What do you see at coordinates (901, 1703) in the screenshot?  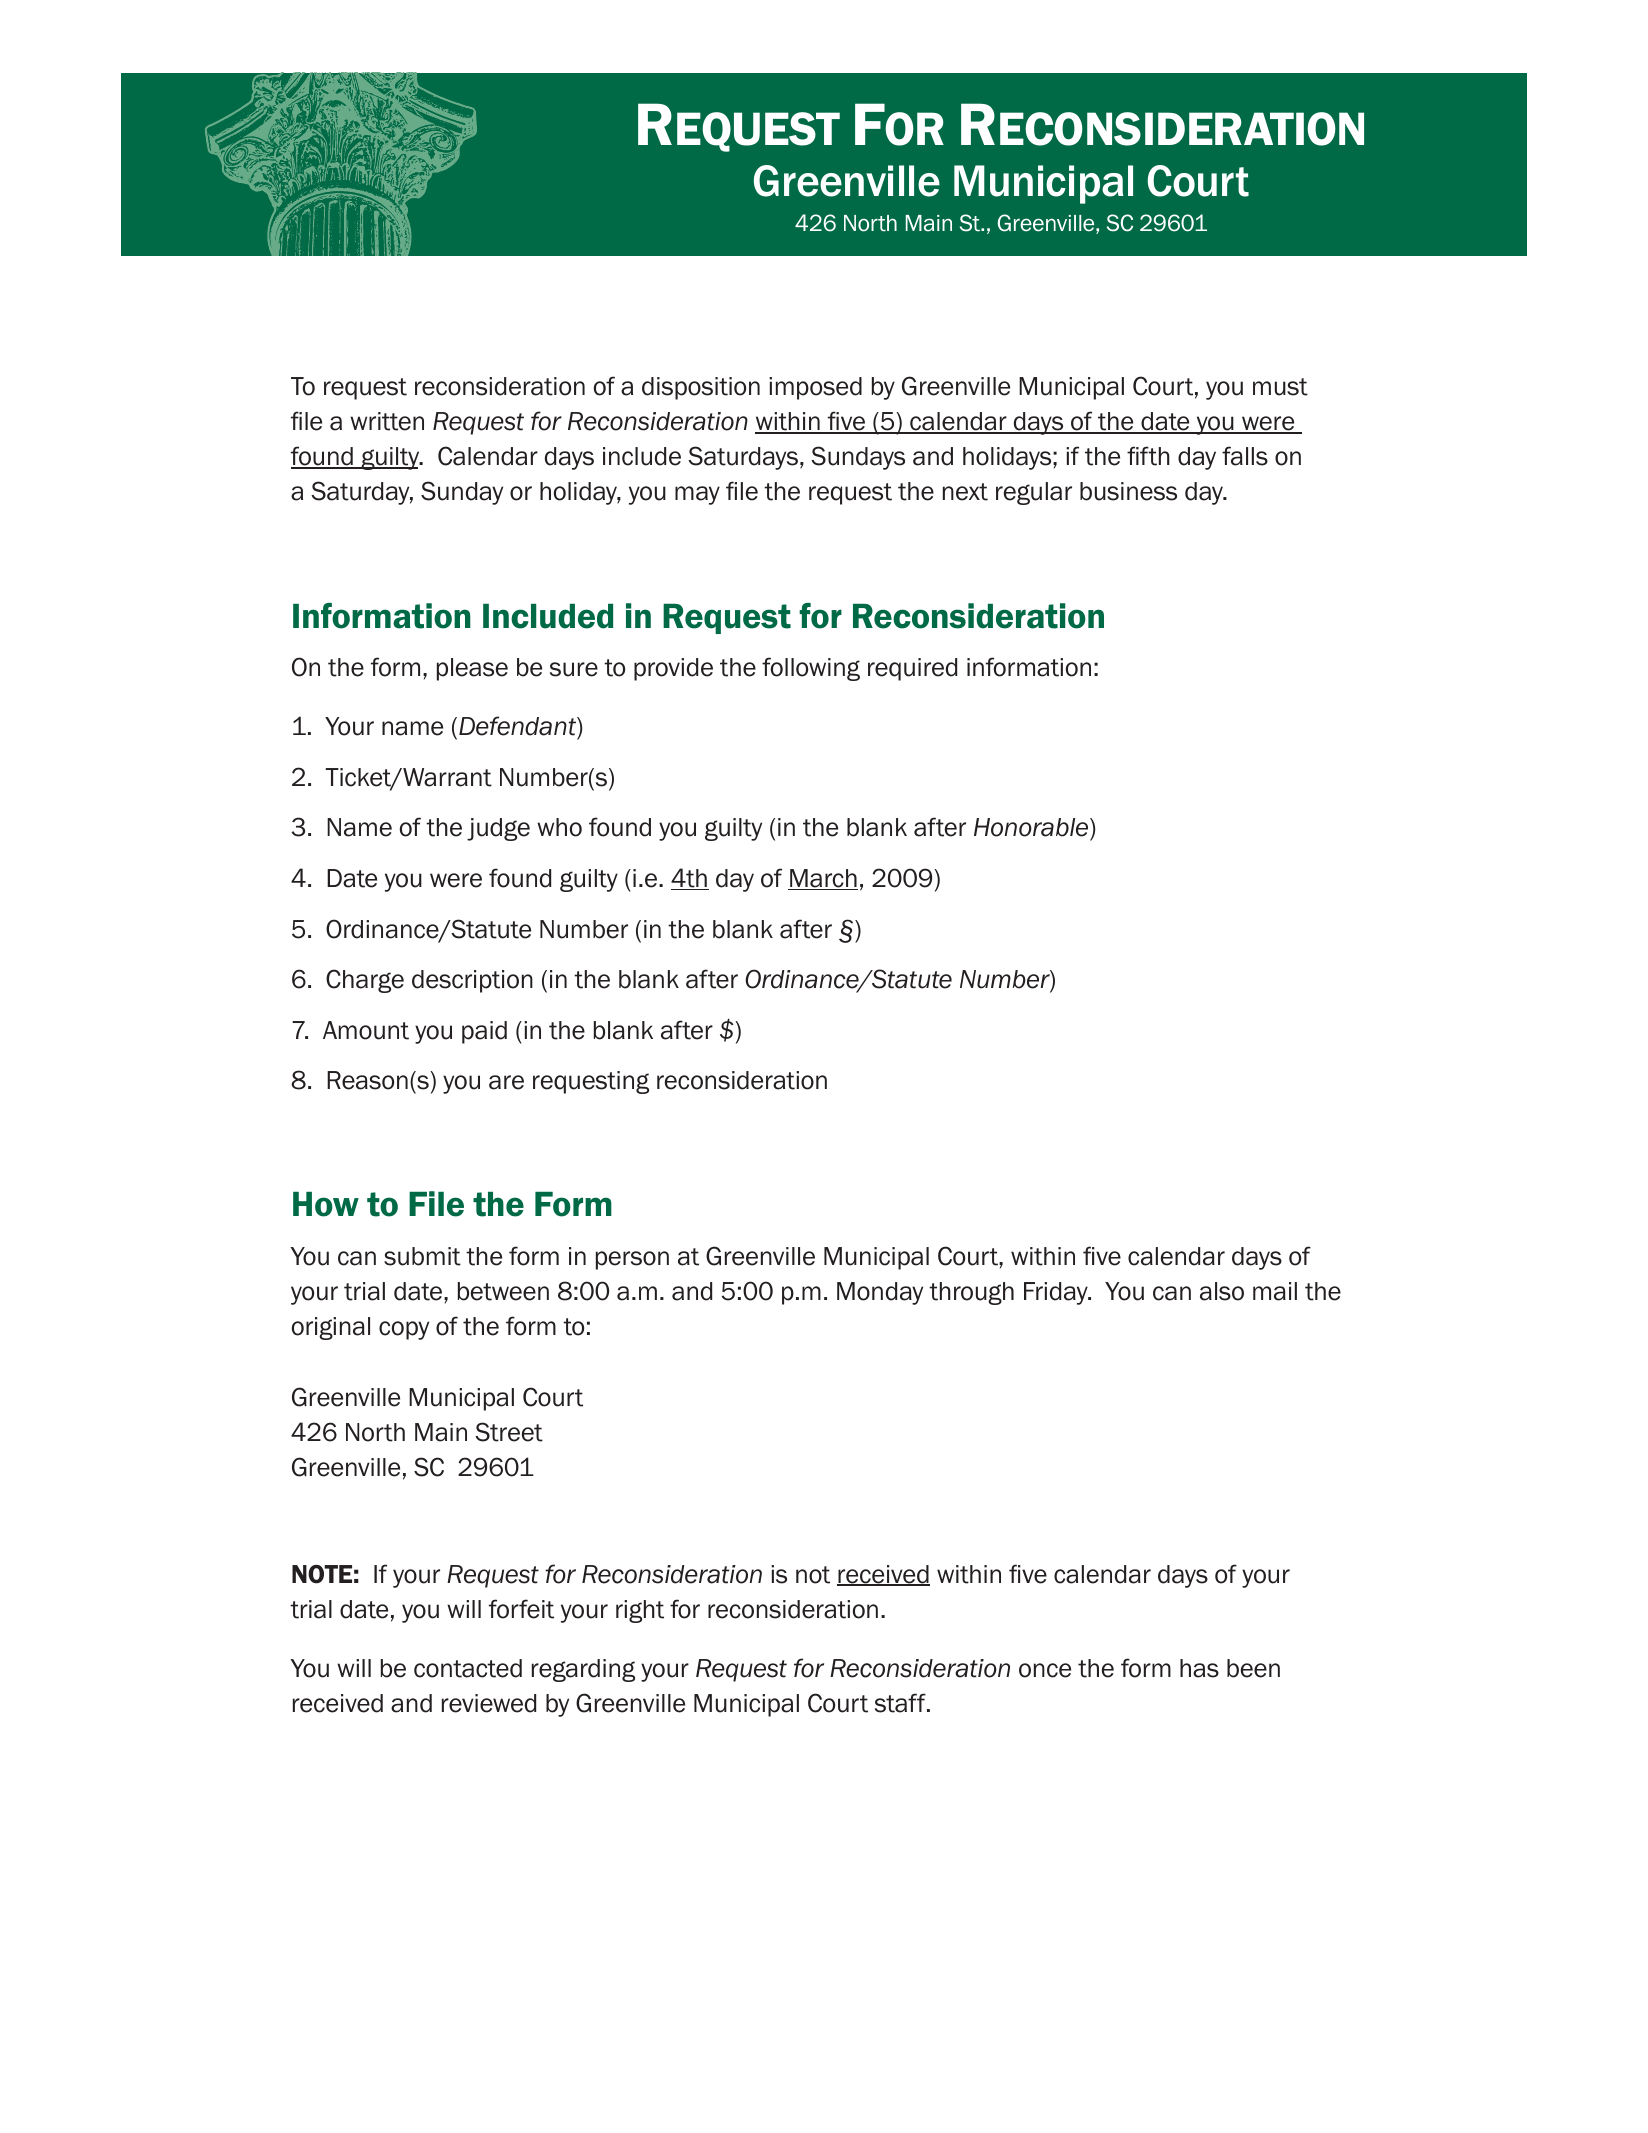 I see `staff` at bounding box center [901, 1703].
